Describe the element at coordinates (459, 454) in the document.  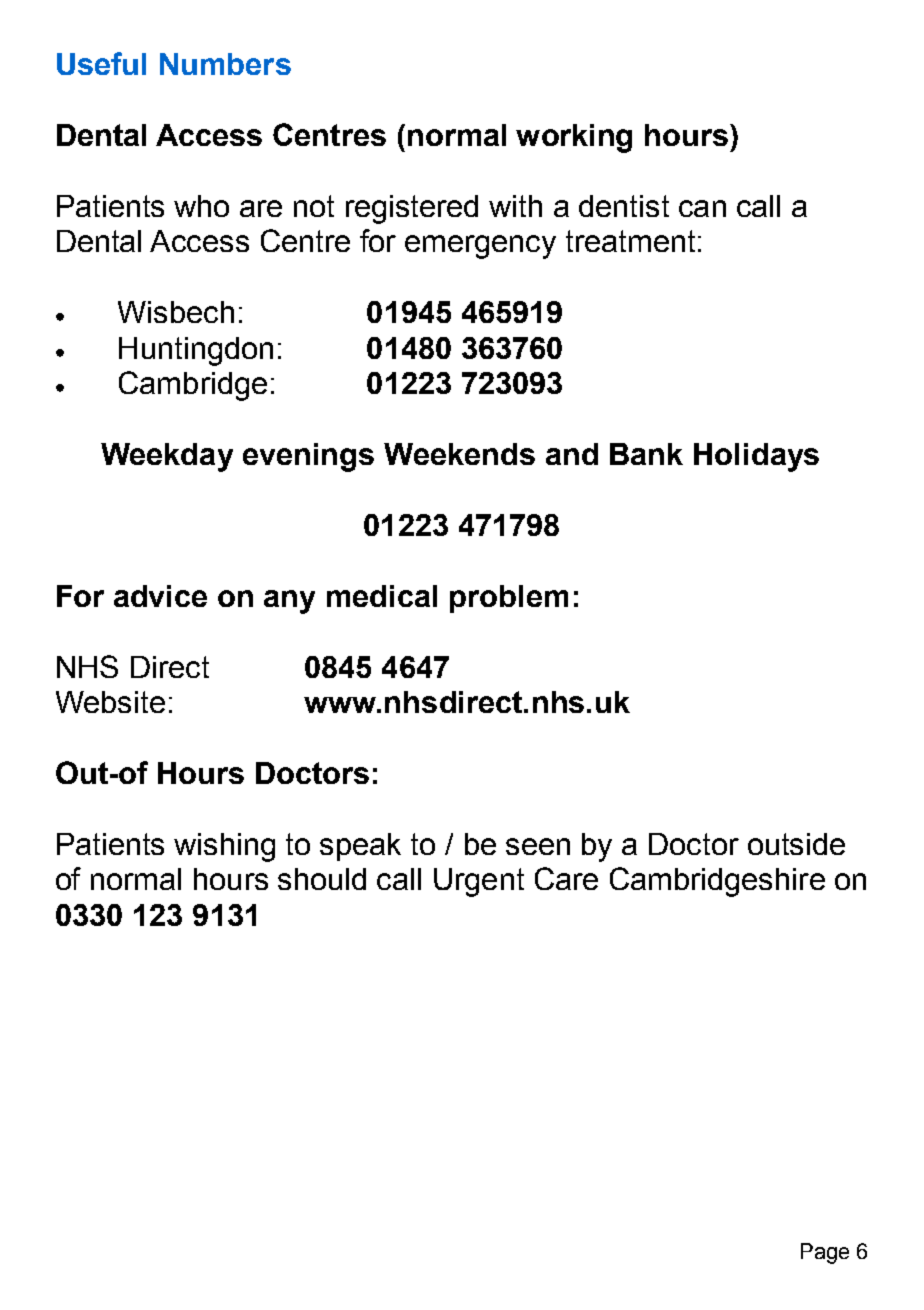
I see `Weekends` at that location.
